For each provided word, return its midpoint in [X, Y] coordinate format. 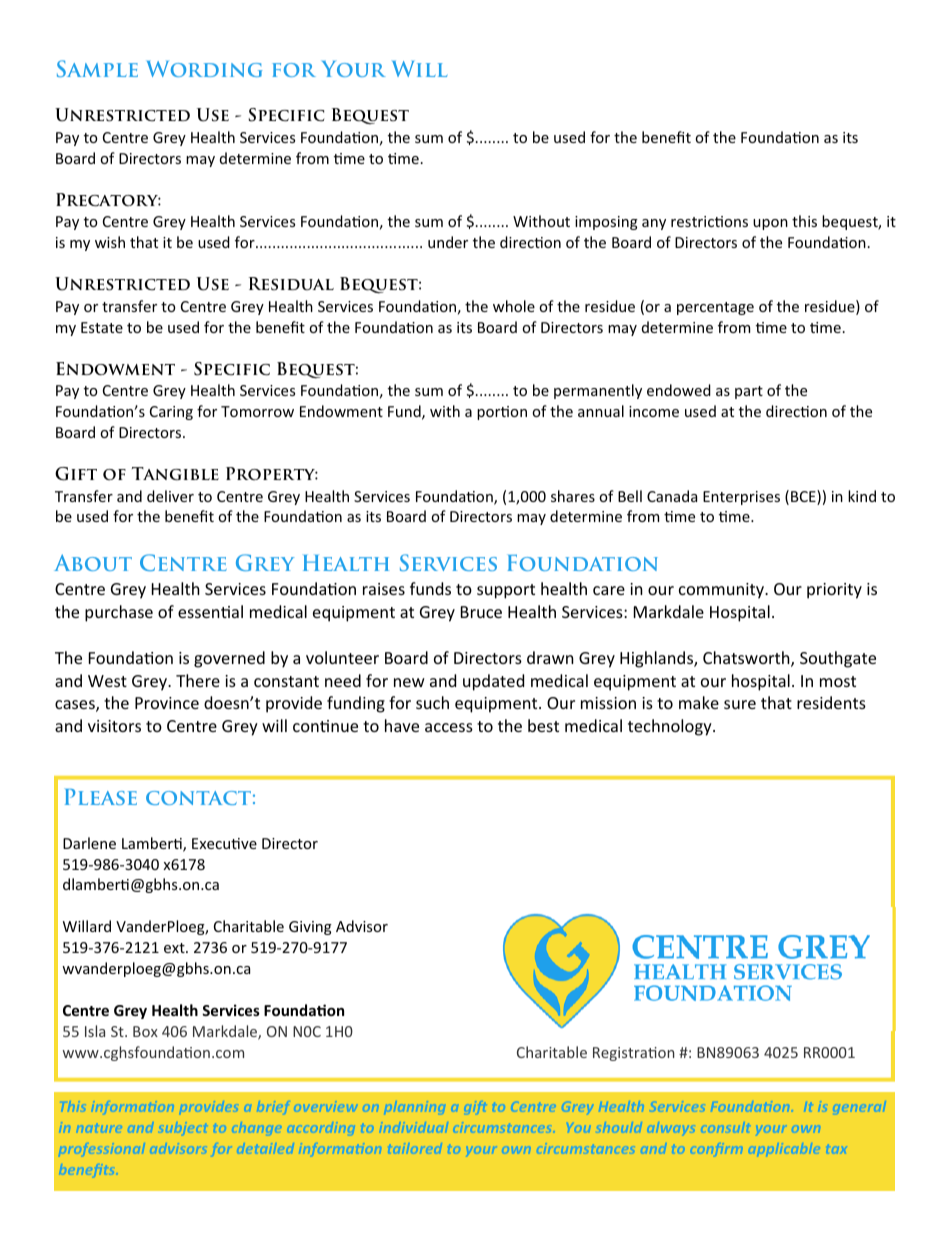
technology [671, 727]
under [448, 242]
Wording [204, 69]
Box [145, 1031]
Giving [310, 928]
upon [770, 224]
